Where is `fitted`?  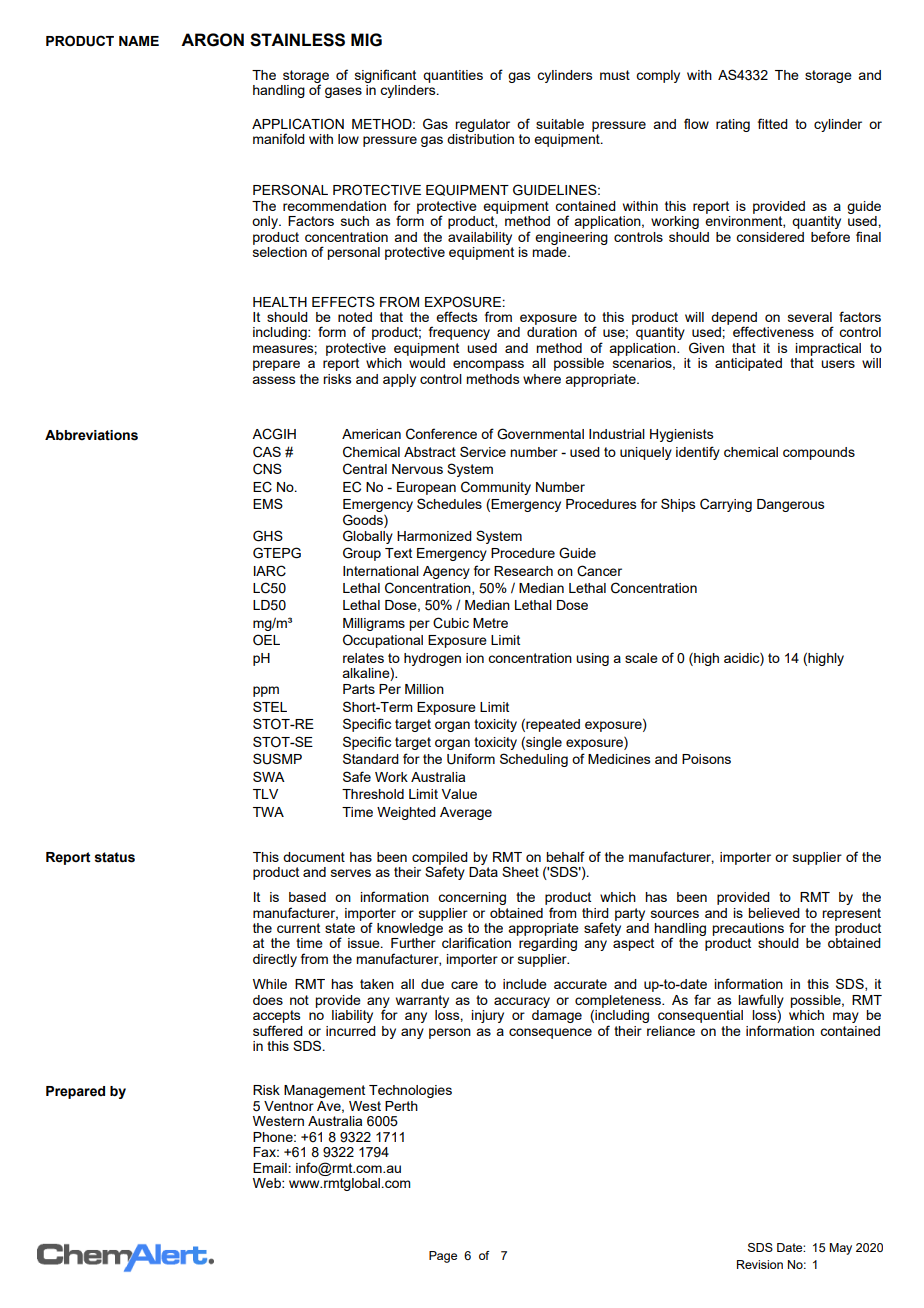 fitted is located at coordinates (773, 123).
